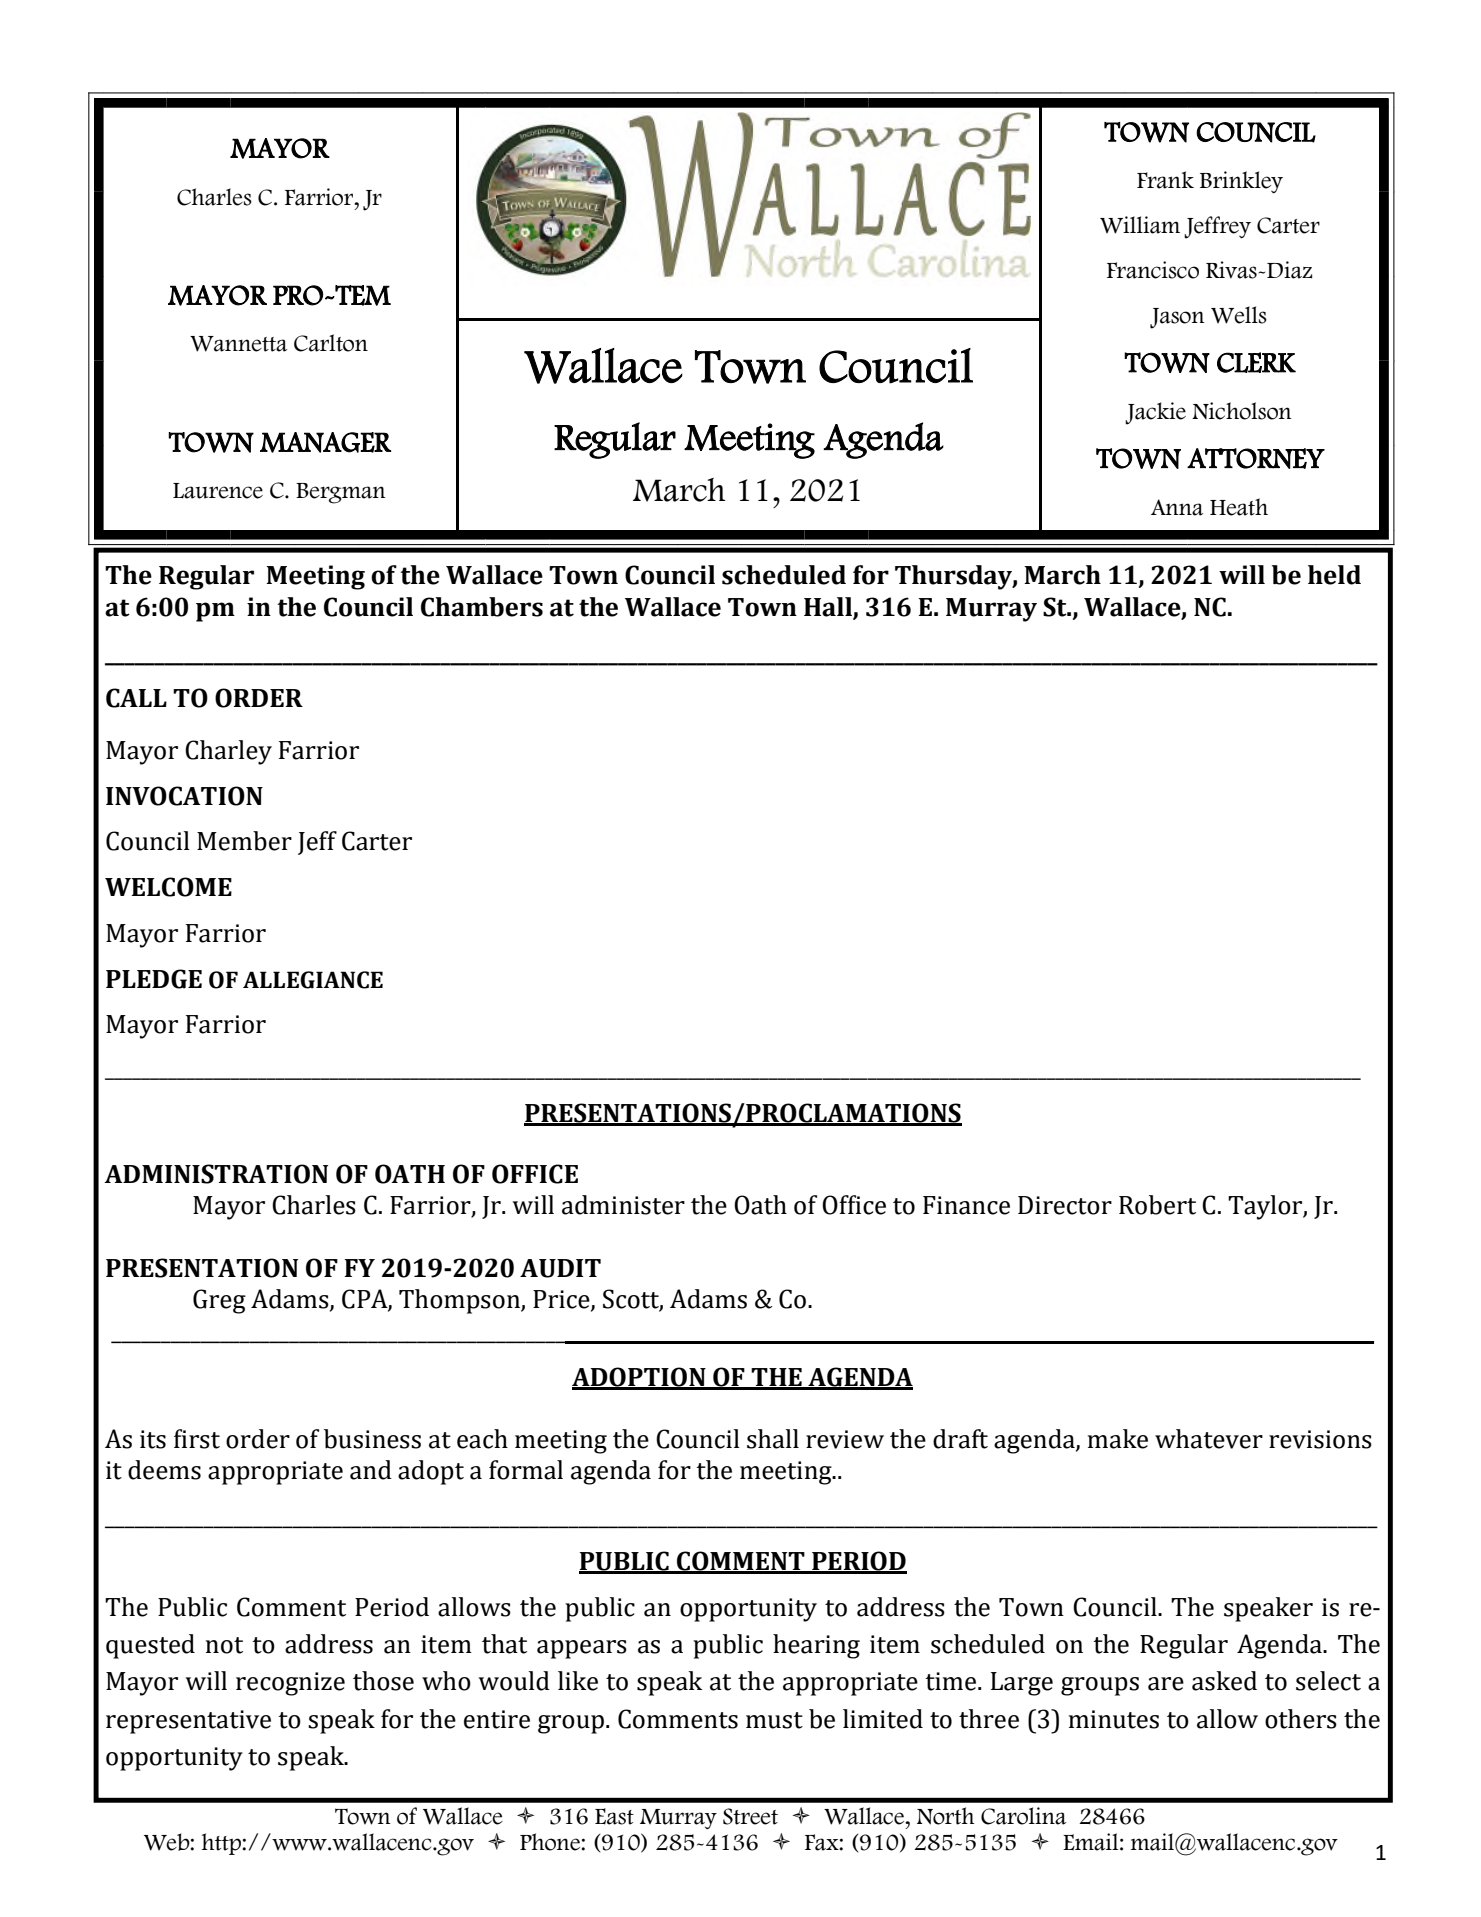  I want to click on minutes, so click(1114, 1719).
